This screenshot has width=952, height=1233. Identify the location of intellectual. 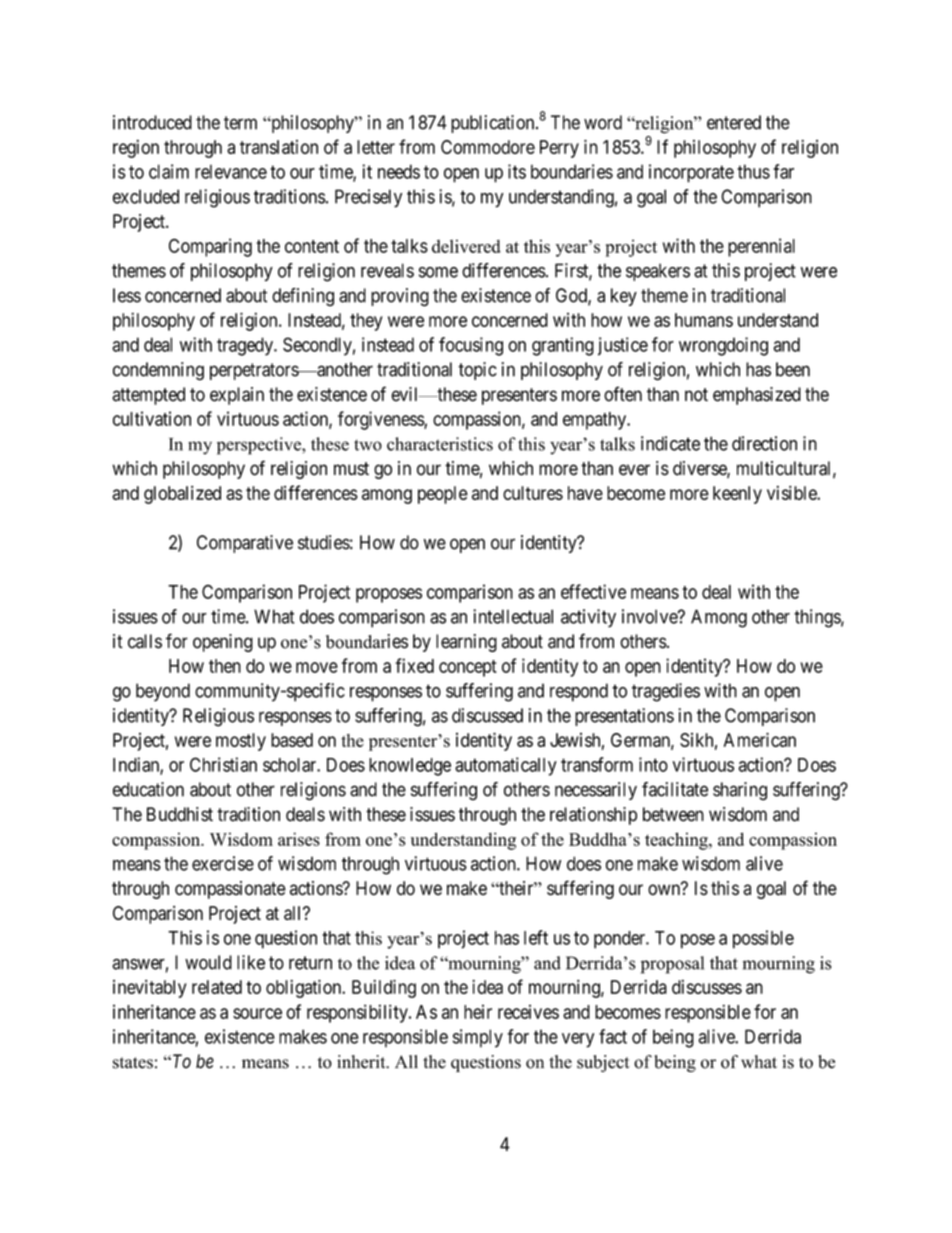
(513, 616).
